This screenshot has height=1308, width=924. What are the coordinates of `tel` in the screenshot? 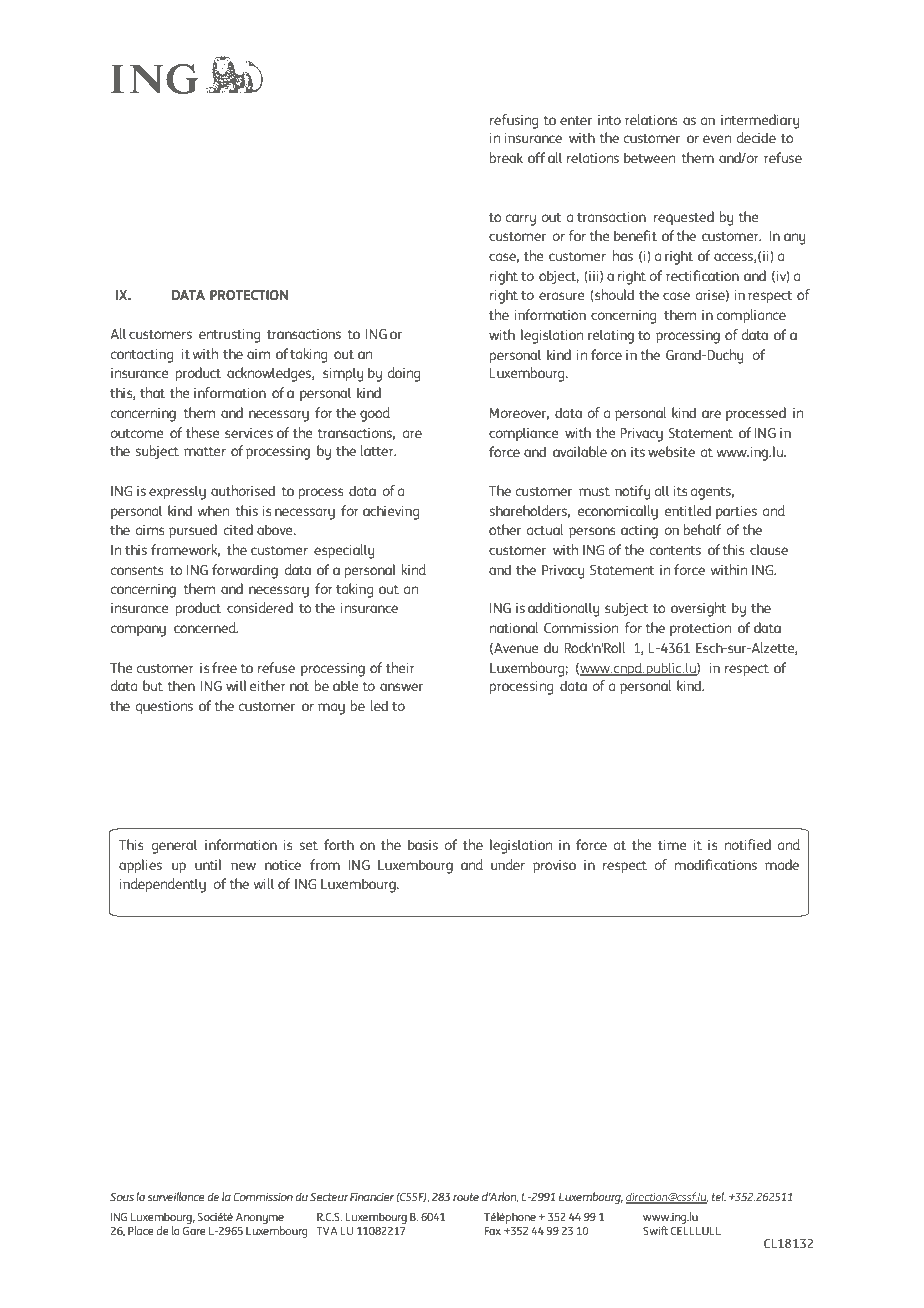 It's located at (719, 1196).
